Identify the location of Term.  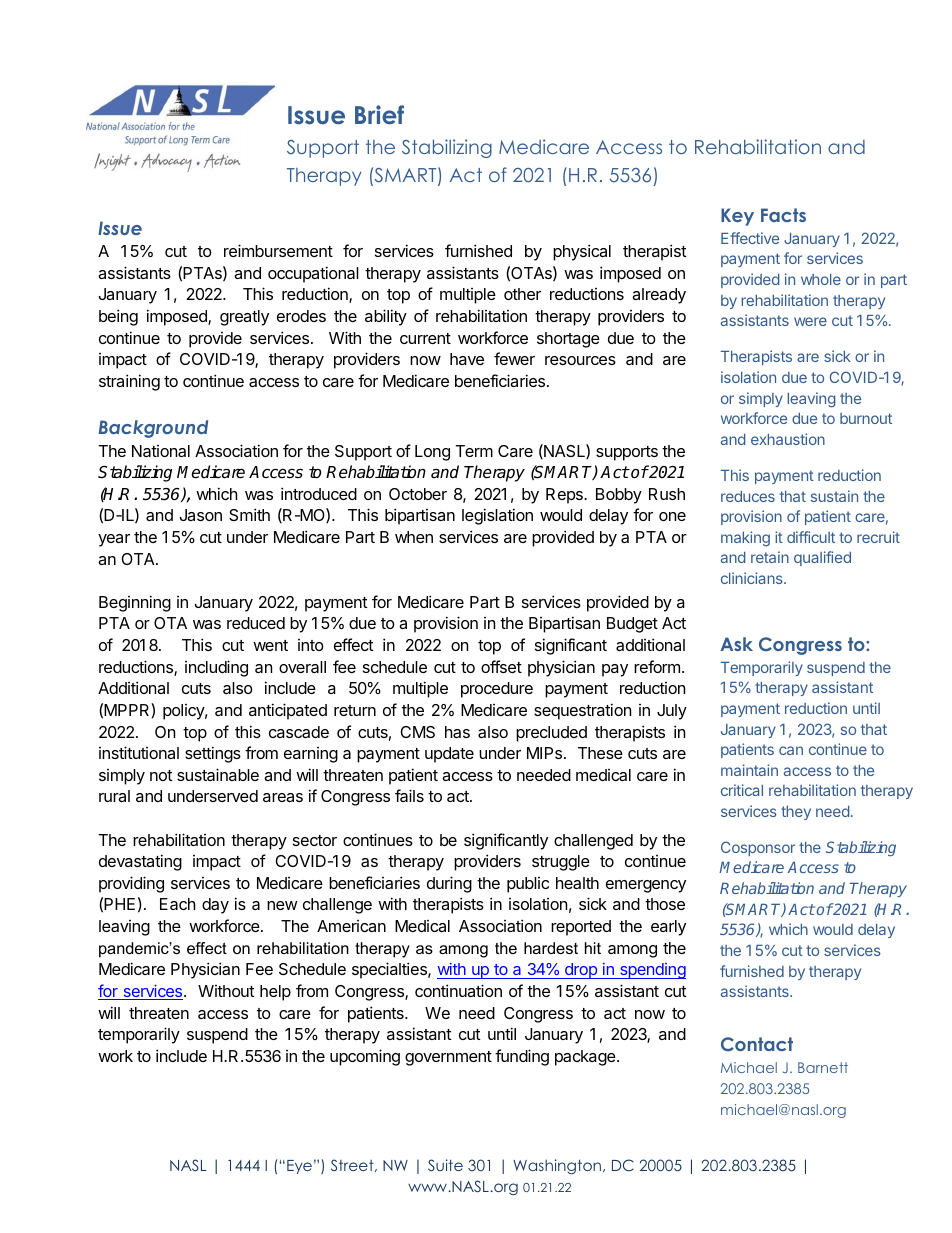
(474, 451).
